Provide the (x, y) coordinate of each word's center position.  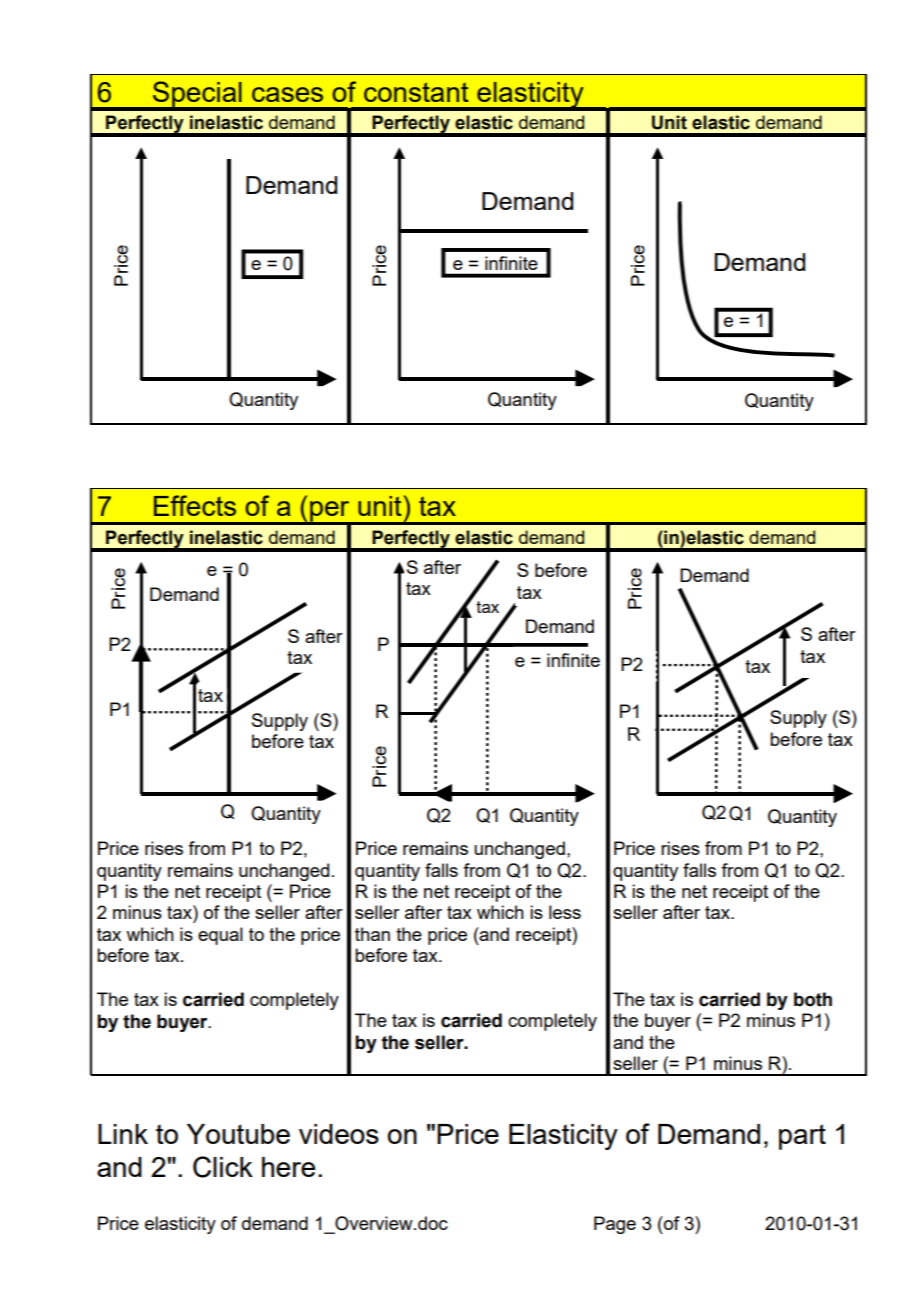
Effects (195, 505)
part (802, 1137)
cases (287, 94)
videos (339, 1134)
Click (223, 1167)
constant (416, 92)
